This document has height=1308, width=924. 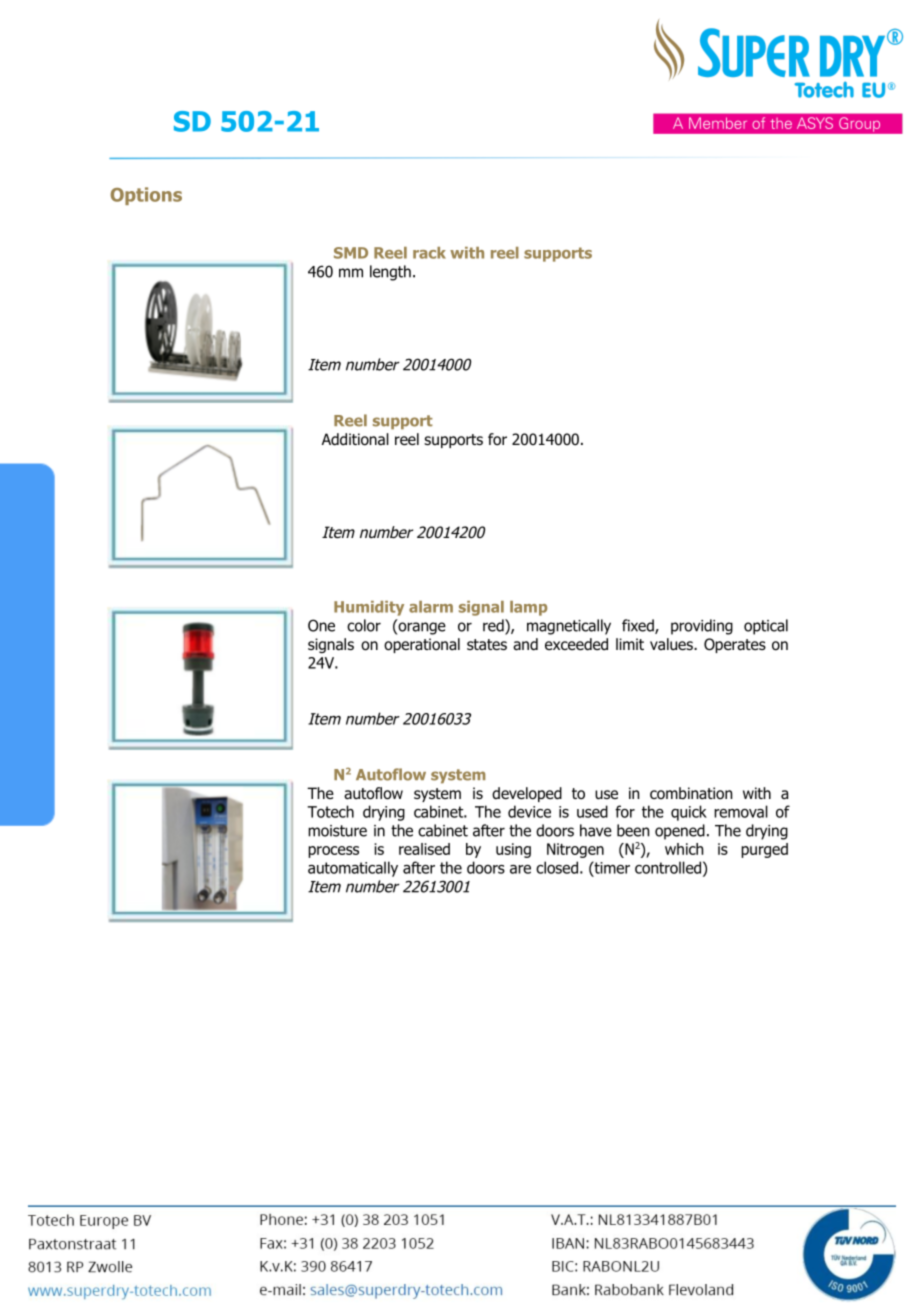 I want to click on red, so click(x=494, y=626).
